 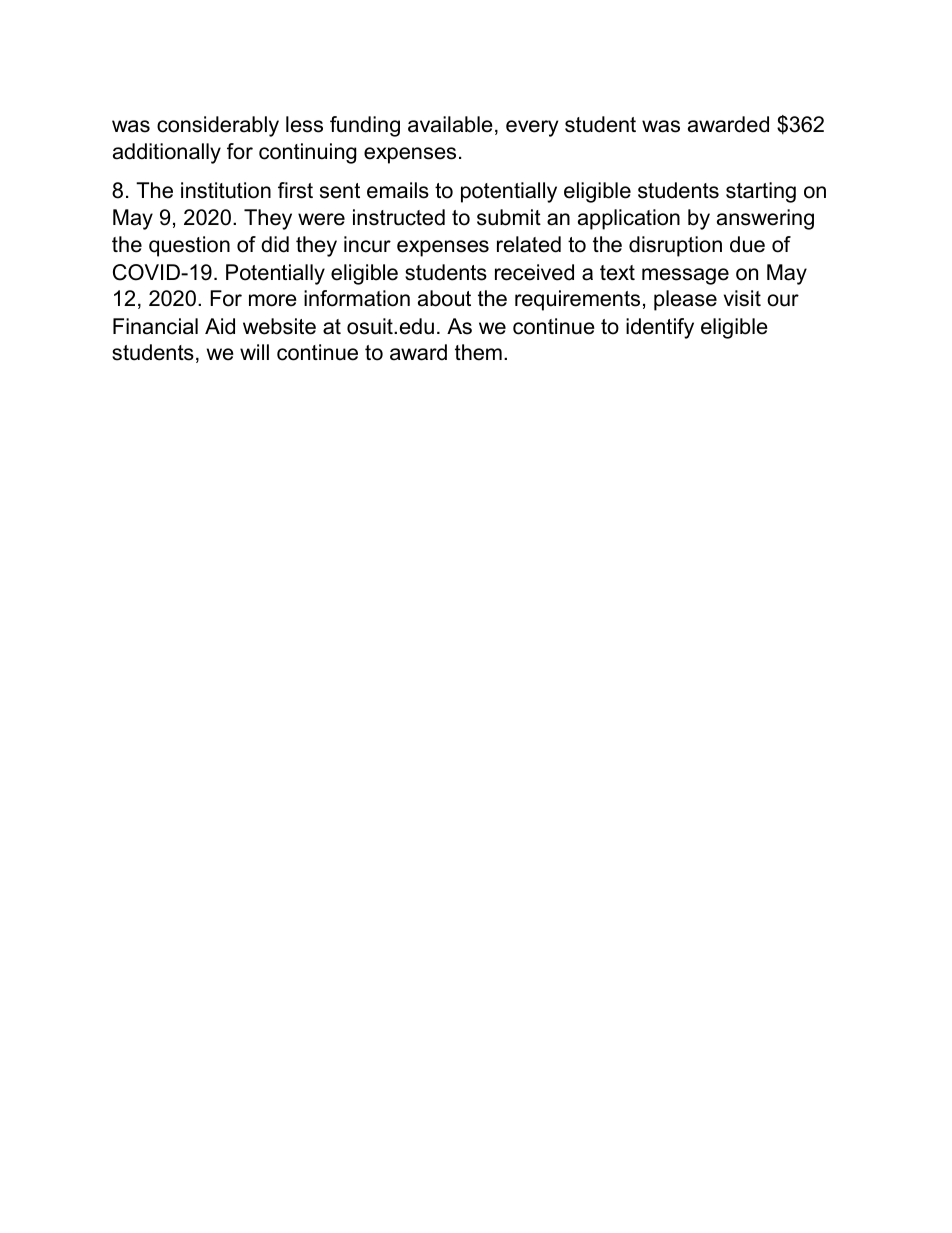 I want to click on will, so click(x=254, y=352).
